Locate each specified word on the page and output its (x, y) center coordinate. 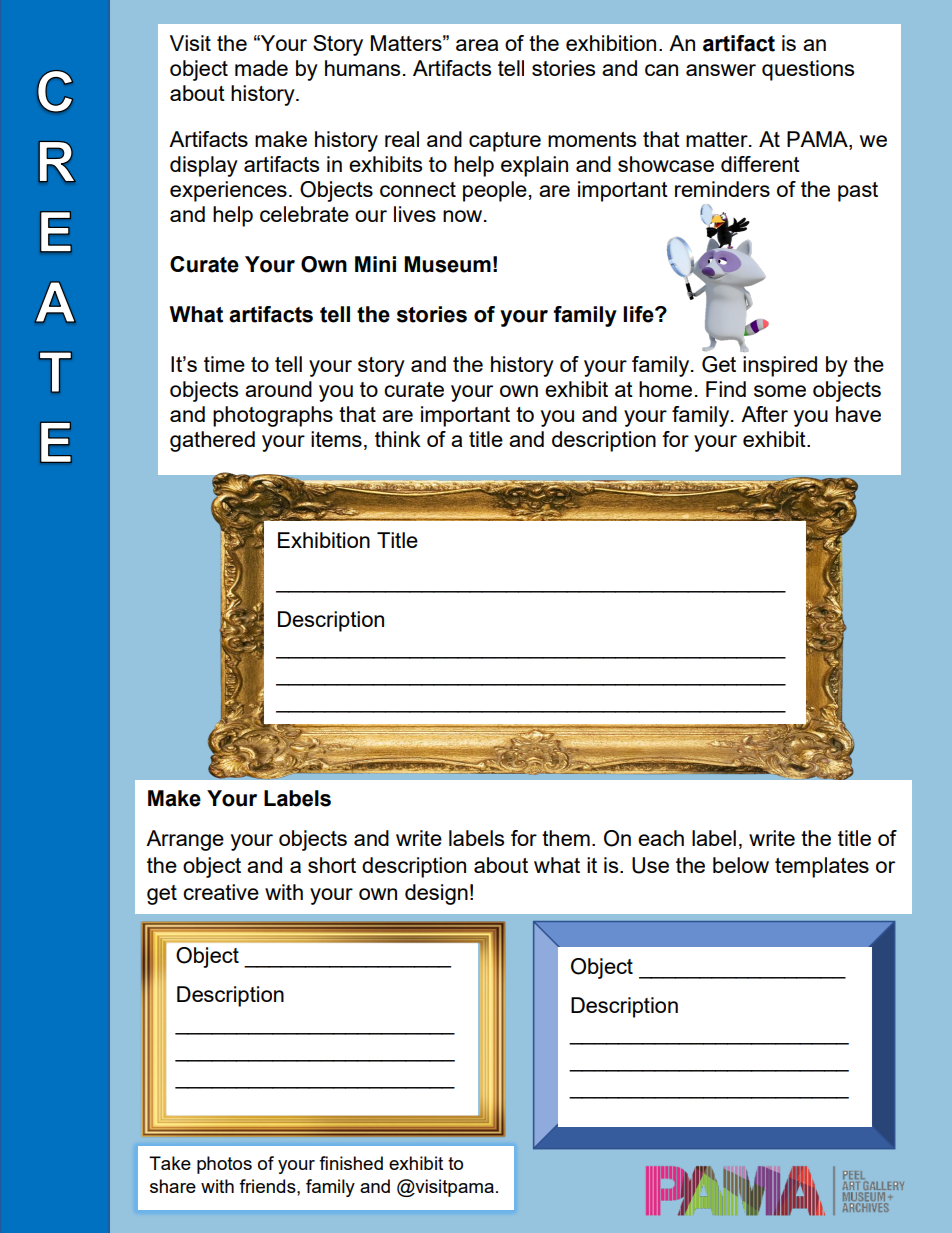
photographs (273, 416)
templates (822, 867)
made (261, 68)
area (477, 45)
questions (808, 70)
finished (351, 1163)
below (741, 865)
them (566, 838)
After (764, 414)
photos (224, 1165)
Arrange (185, 840)
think (398, 439)
